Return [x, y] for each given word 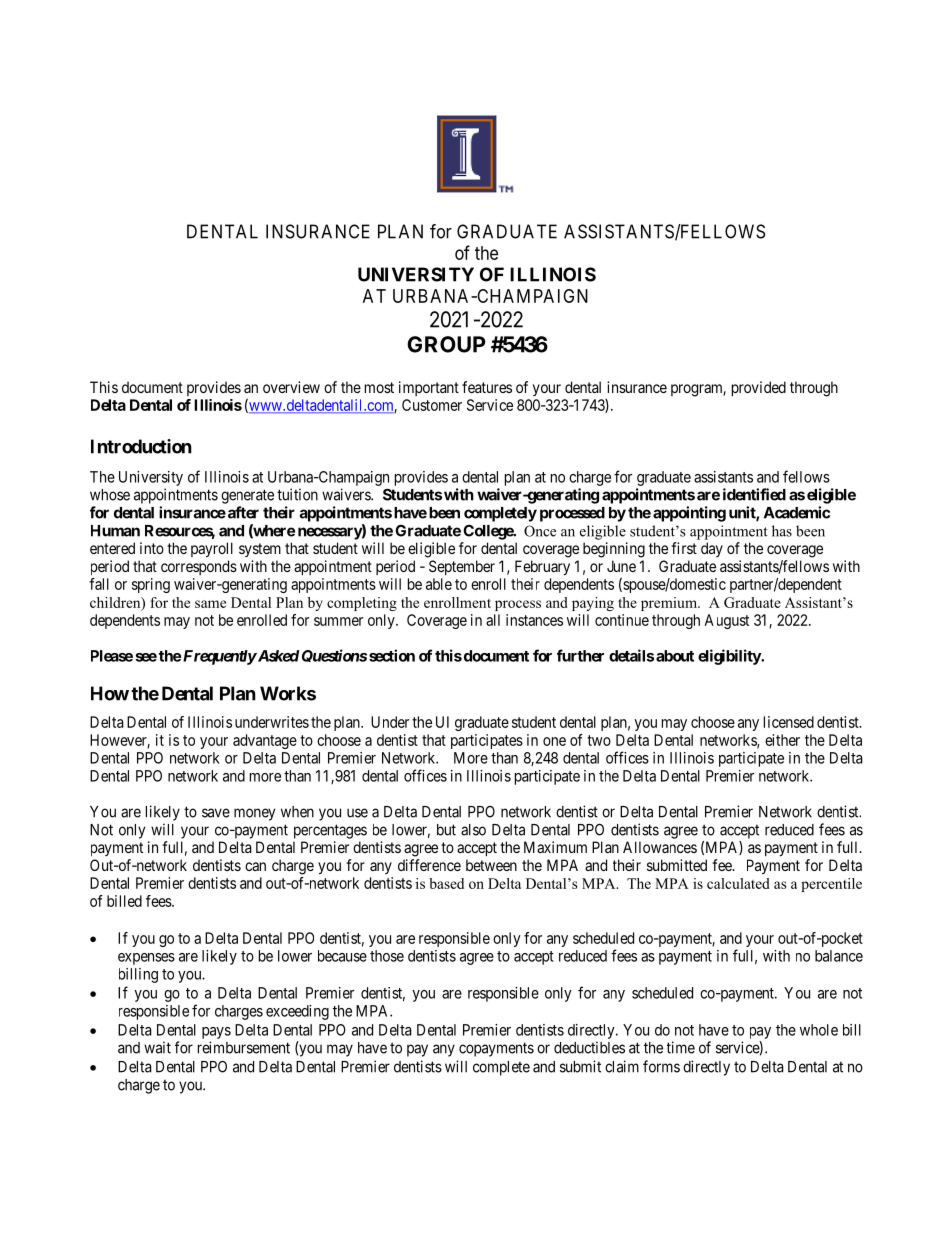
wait [157, 1047]
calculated [738, 883]
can [255, 866]
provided [759, 388]
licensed [789, 722]
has [782, 531]
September [462, 567]
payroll [212, 550]
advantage [265, 741]
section [392, 655]
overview [291, 387]
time [681, 1047]
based [446, 883]
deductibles [589, 1047]
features [487, 387]
